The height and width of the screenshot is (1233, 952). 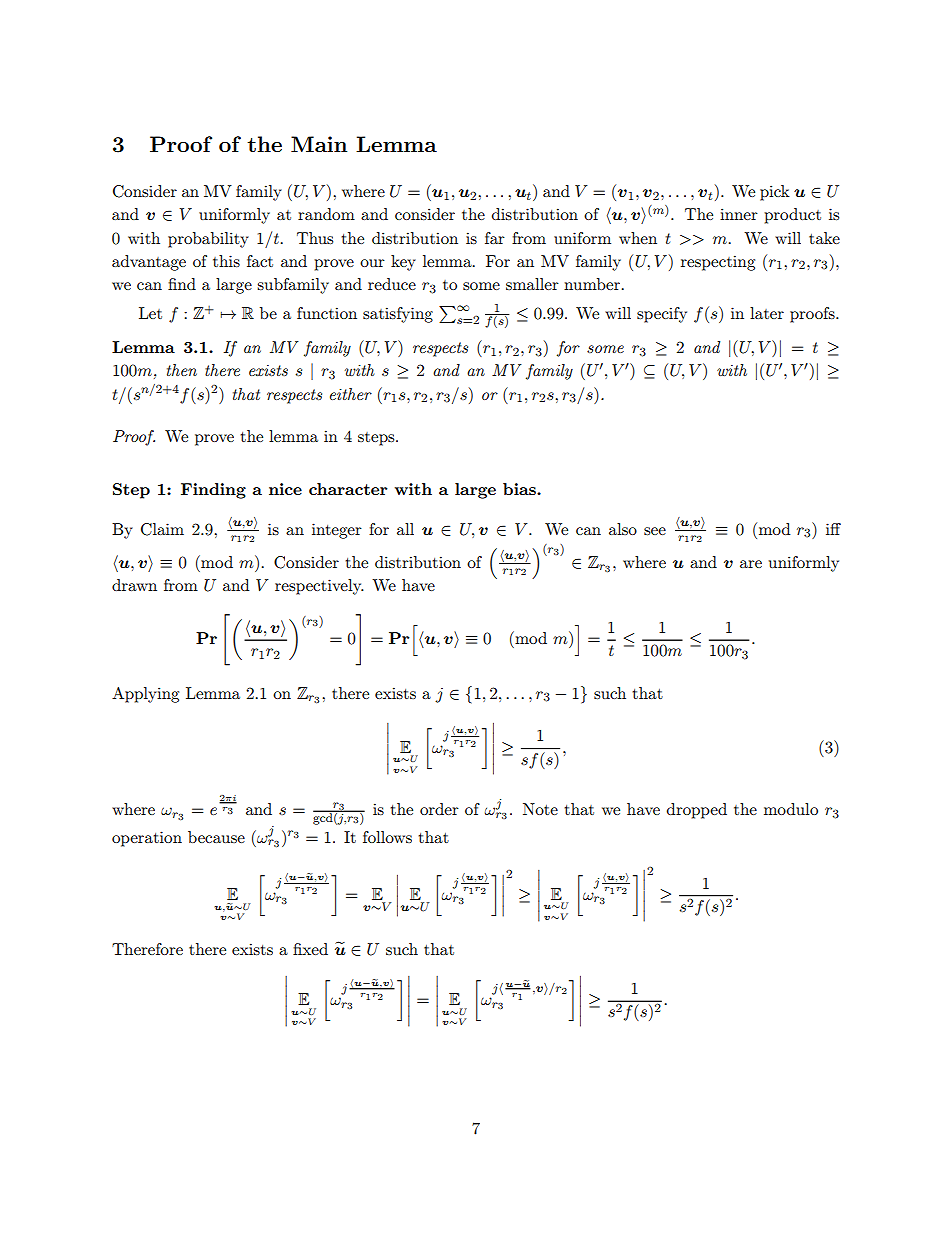 What do you see at coordinates (182, 370) in the screenshot?
I see `then` at bounding box center [182, 370].
